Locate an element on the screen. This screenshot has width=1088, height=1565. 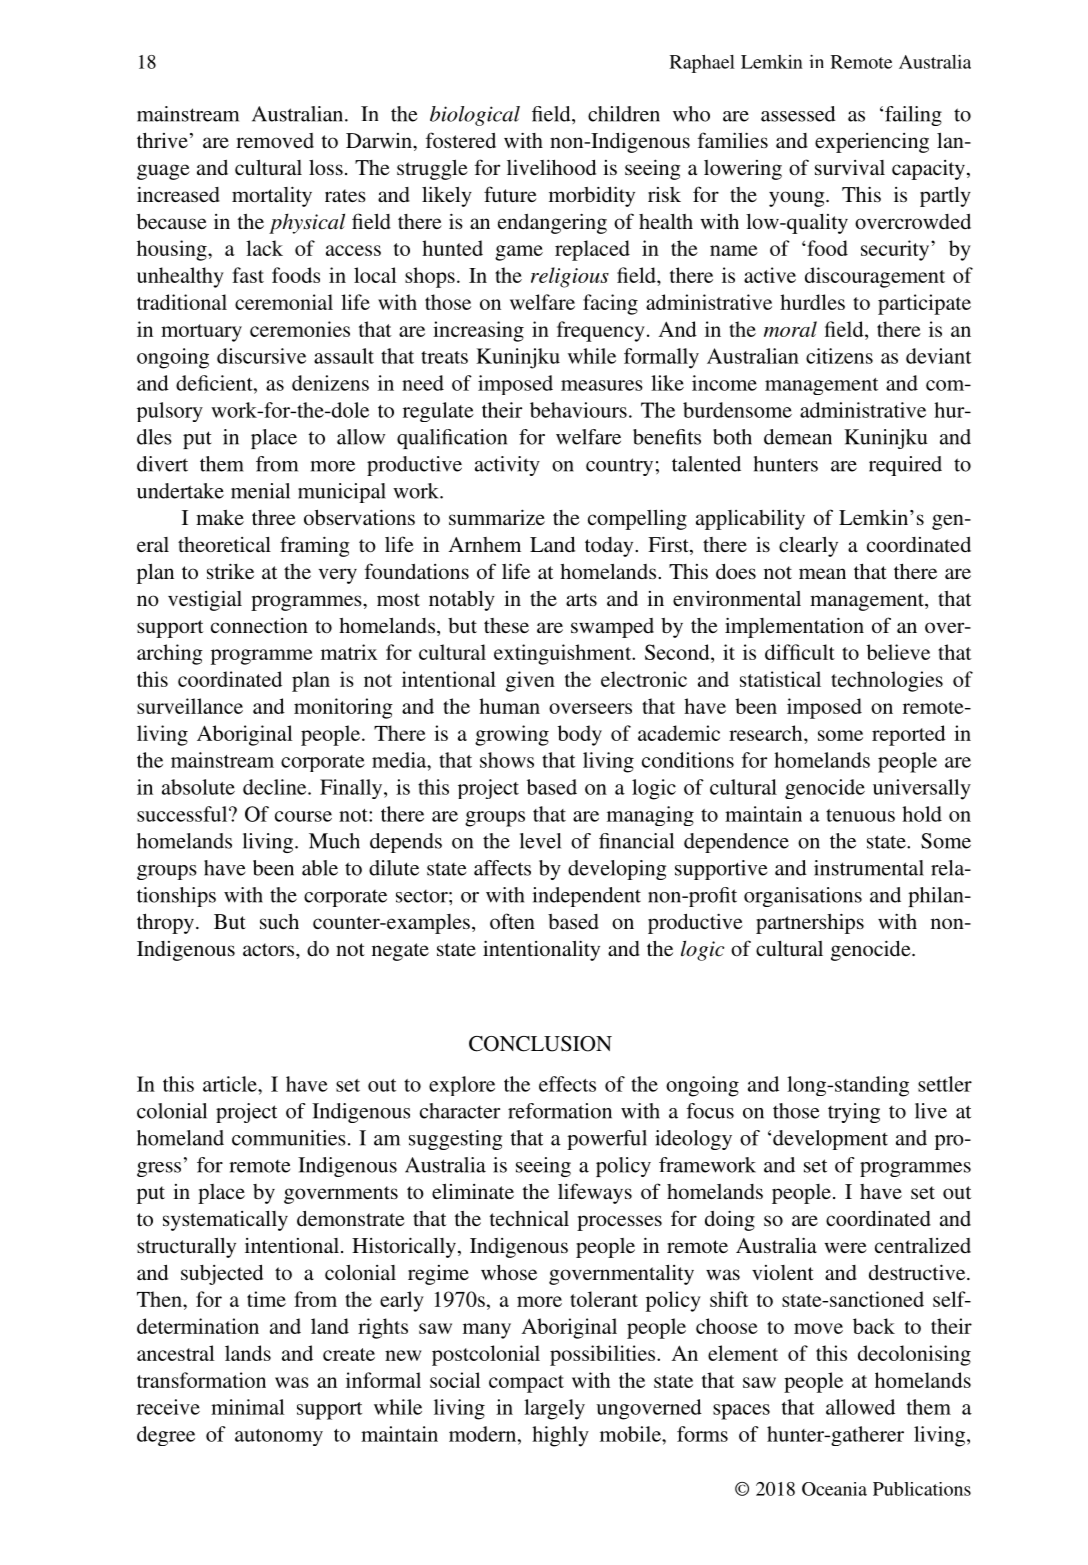
reformation is located at coordinates (560, 1111).
